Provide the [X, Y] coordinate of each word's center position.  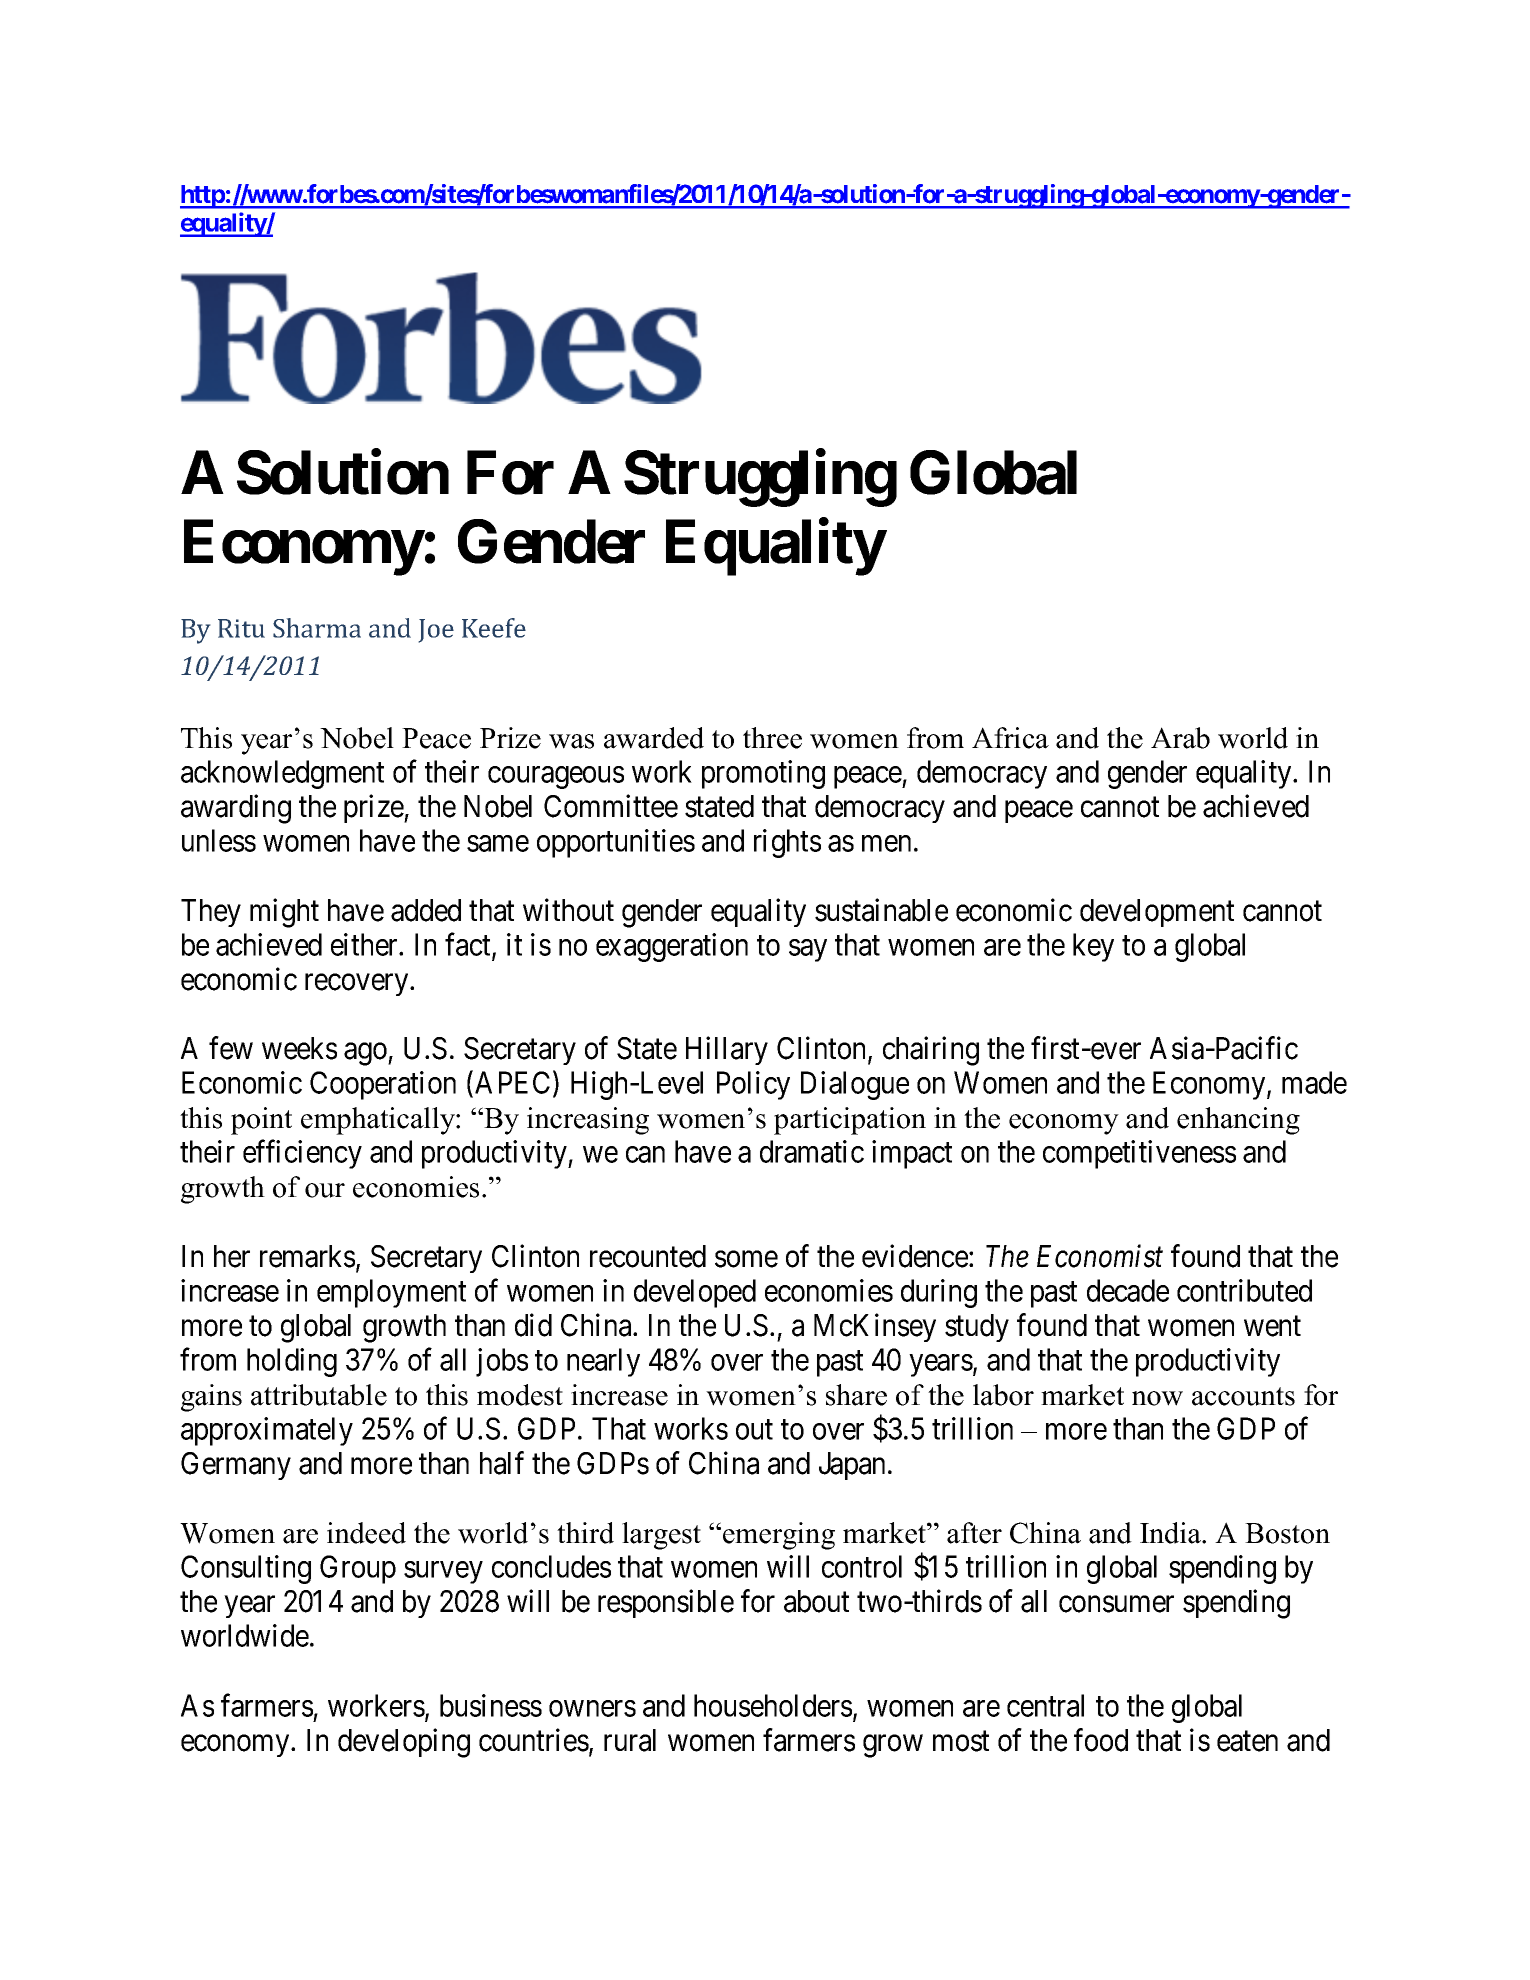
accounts [1243, 1396]
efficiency [302, 1154]
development [1157, 913]
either [365, 944]
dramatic [812, 1151]
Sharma [317, 628]
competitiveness [1139, 1154]
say [808, 950]
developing [404, 1743]
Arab [1180, 738]
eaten [1247, 1741]
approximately [267, 1431]
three [772, 738]
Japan [852, 1466]
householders [773, 1705]
